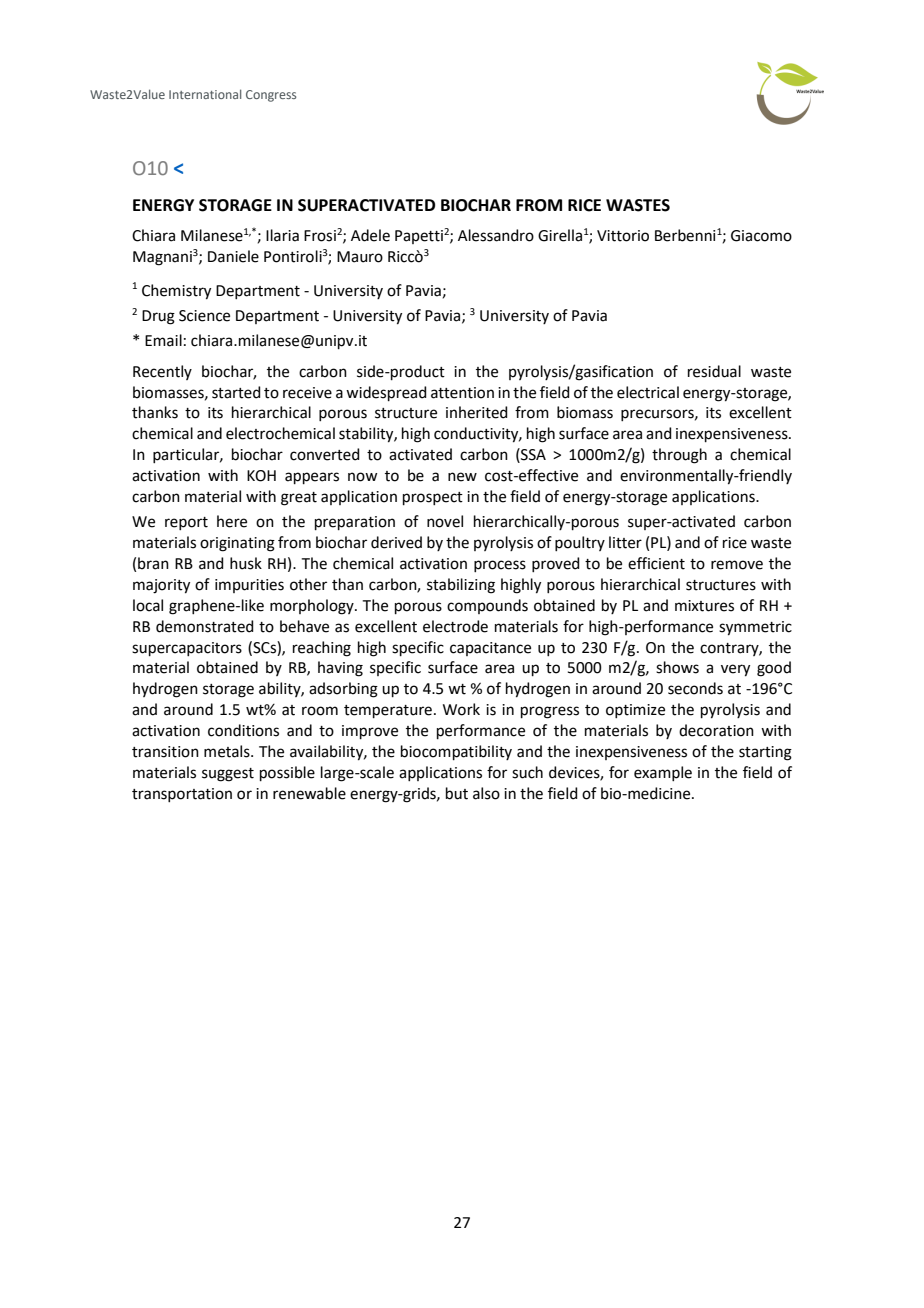 The width and height of the screenshot is (924, 1308). Describe the element at coordinates (737, 565) in the screenshot. I see `remove` at that location.
